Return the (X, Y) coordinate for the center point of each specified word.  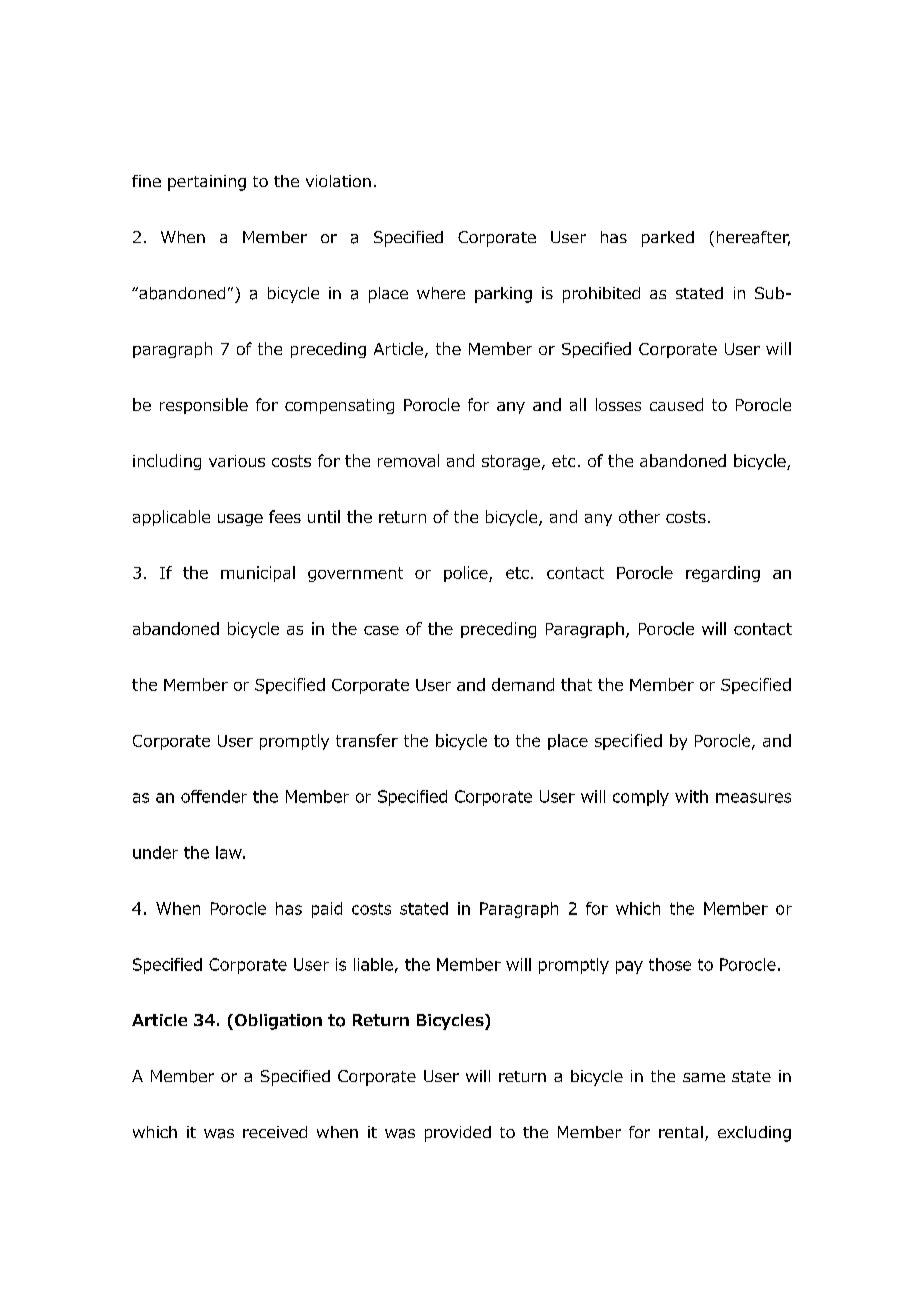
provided (458, 1134)
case (381, 630)
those (670, 964)
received (275, 1132)
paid (327, 910)
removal (408, 460)
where (441, 293)
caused (676, 404)
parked (668, 239)
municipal (258, 574)
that (576, 684)
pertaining (207, 183)
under (155, 852)
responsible (204, 406)
